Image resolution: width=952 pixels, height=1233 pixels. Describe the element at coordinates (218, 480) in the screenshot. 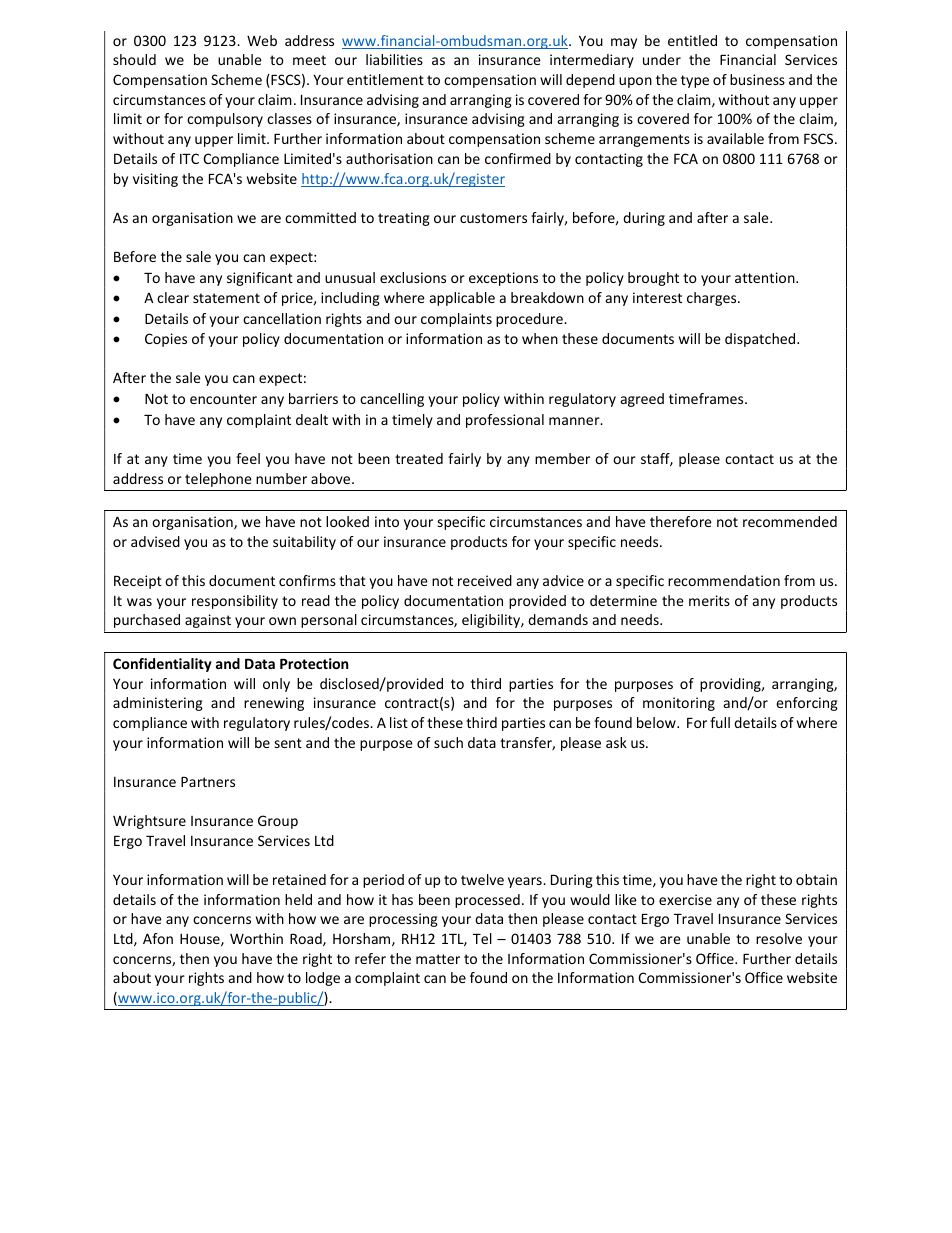

I see `telephone` at that location.
